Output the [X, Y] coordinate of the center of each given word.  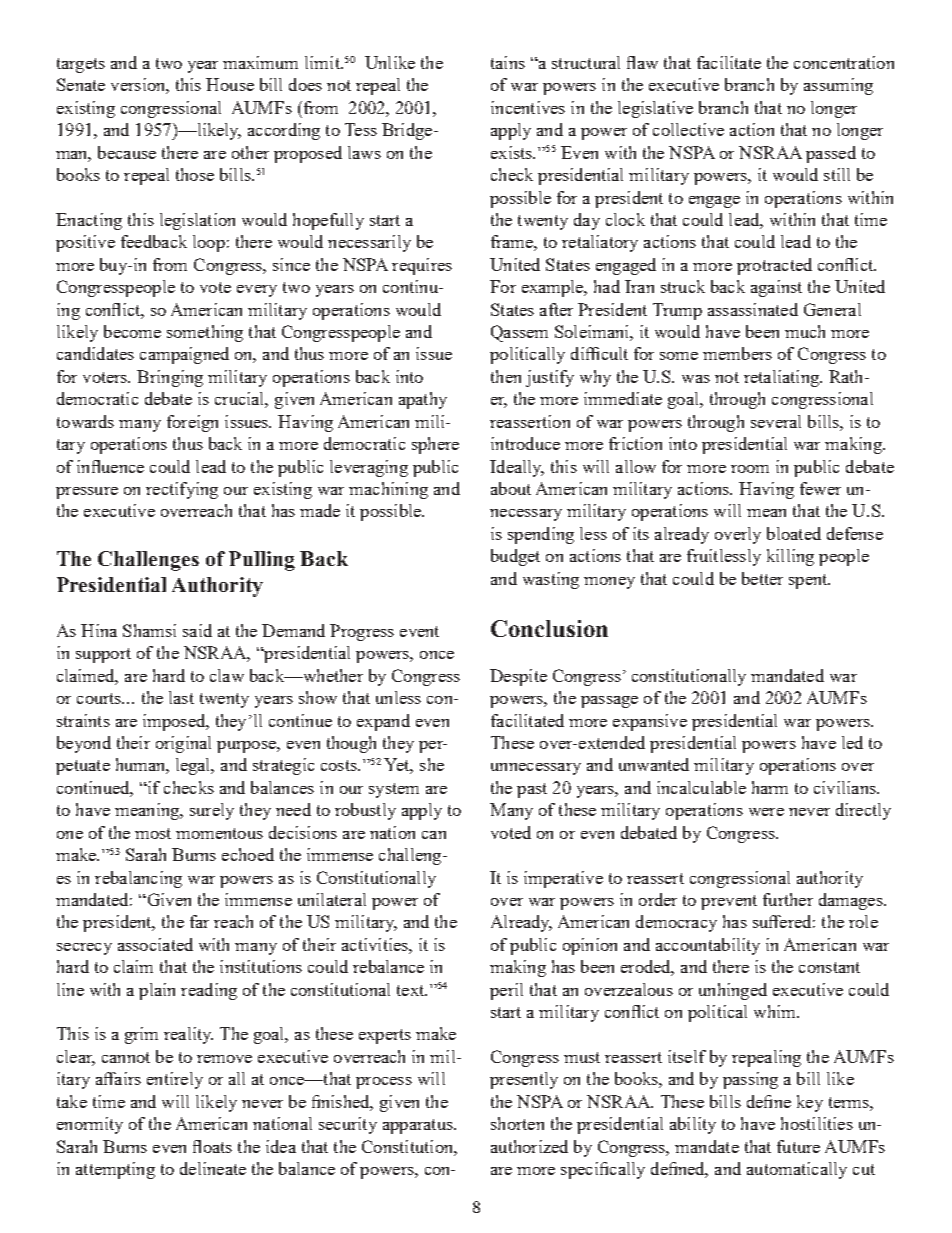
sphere [435, 445]
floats [212, 1146]
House [230, 84]
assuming [838, 86]
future [798, 1146]
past [532, 790]
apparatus [419, 1126]
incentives [528, 107]
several [776, 421]
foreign [192, 423]
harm [770, 787]
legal [194, 766]
